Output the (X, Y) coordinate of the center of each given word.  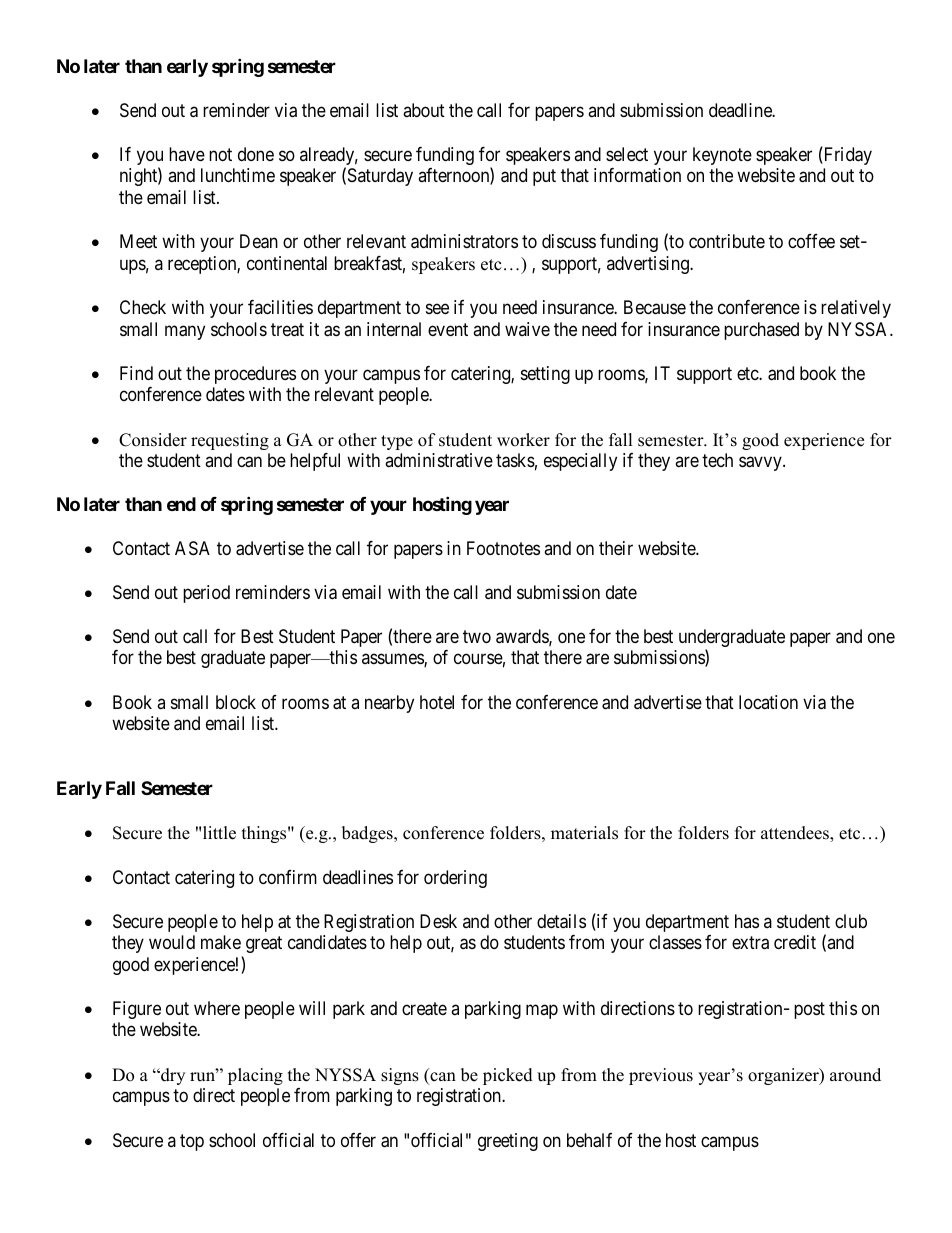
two (477, 636)
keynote (722, 156)
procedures (255, 375)
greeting (508, 1142)
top (192, 1142)
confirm (288, 877)
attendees (796, 834)
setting (545, 375)
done (256, 154)
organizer (784, 1076)
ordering (455, 879)
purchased (761, 331)
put (544, 178)
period (206, 594)
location (768, 702)
